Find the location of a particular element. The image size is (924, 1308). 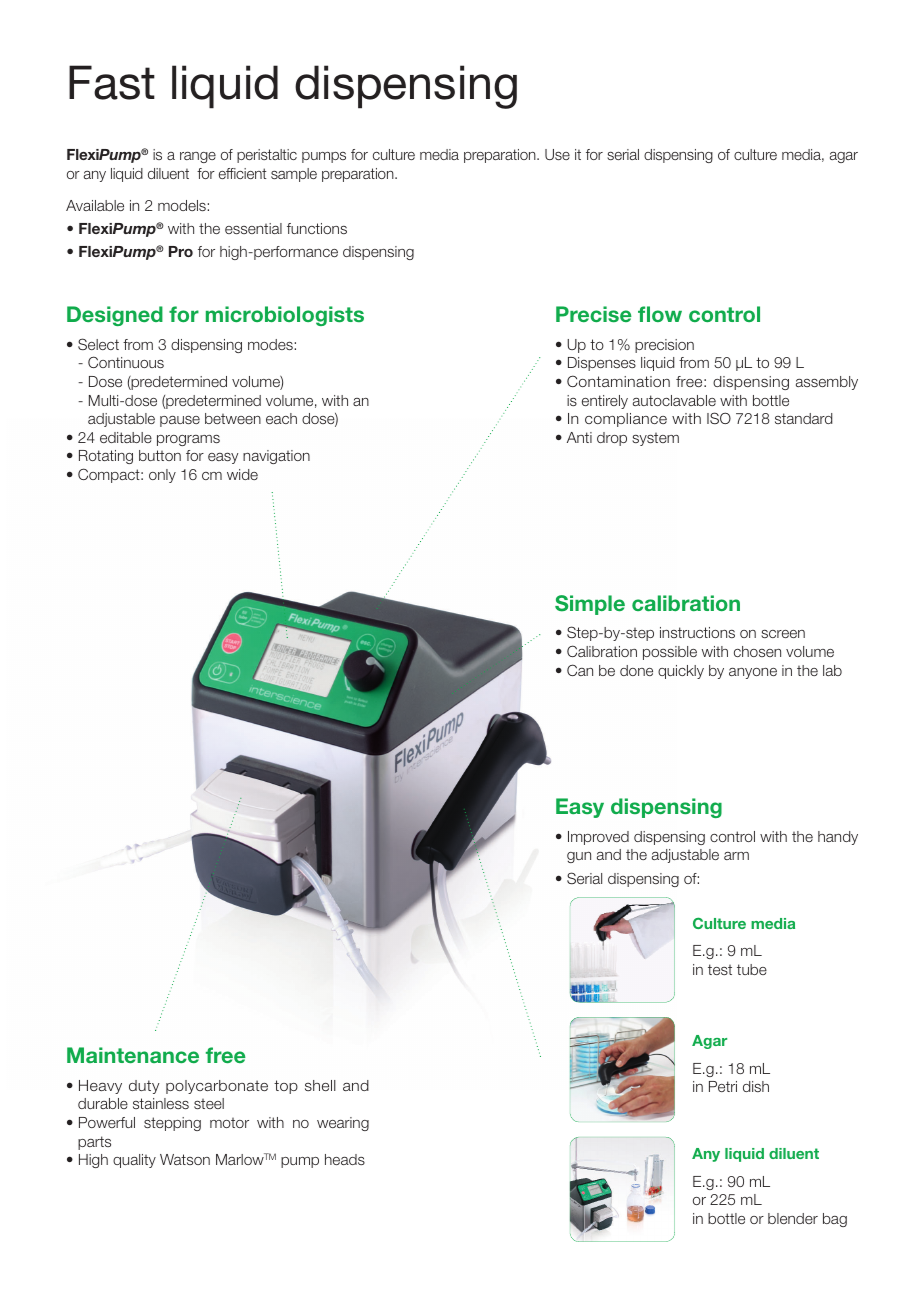

gun is located at coordinates (579, 857).
